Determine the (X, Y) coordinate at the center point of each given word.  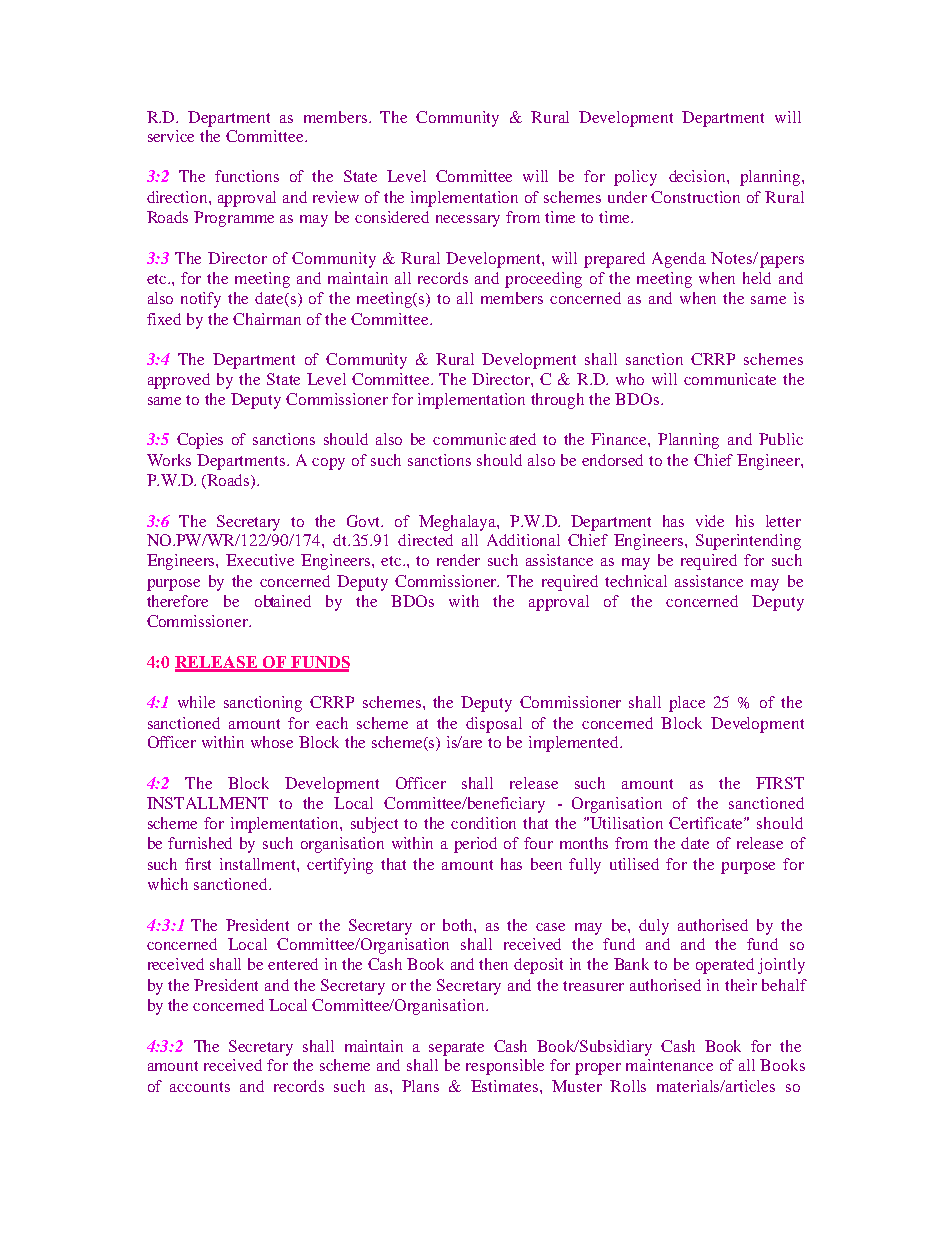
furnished (200, 843)
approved (179, 381)
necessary (468, 221)
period (475, 845)
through (557, 401)
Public (781, 439)
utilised (634, 864)
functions (247, 176)
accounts (200, 1087)
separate (456, 1049)
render (458, 560)
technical (636, 581)
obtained (283, 601)
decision (698, 176)
